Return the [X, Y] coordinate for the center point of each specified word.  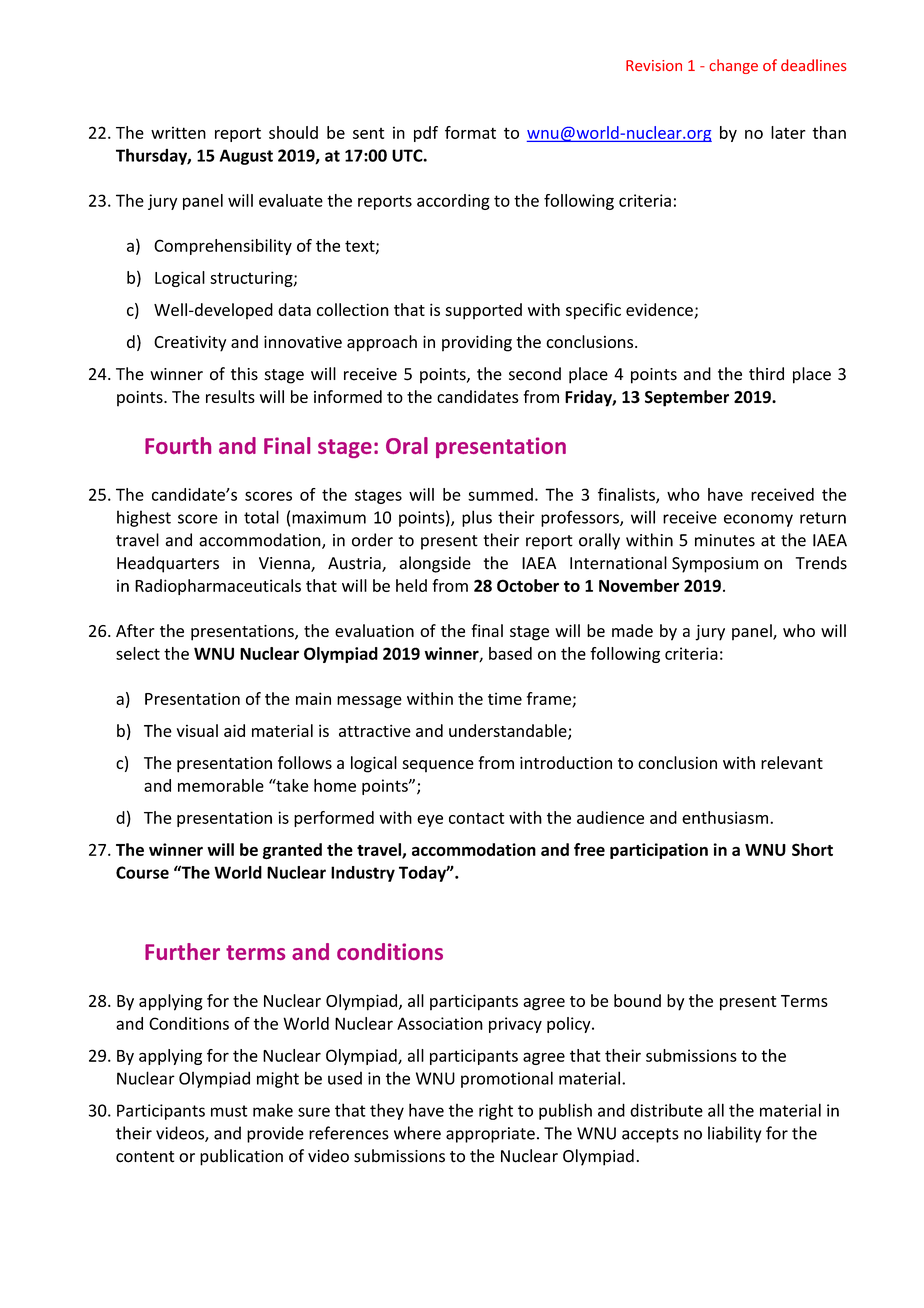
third [766, 374]
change [734, 66]
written [178, 132]
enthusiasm [726, 817]
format [470, 132]
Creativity [190, 344]
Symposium [715, 565]
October [528, 585]
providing [477, 343]
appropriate [490, 1135]
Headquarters [168, 564]
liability [734, 1134]
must [229, 1111]
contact [476, 818]
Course [142, 872]
